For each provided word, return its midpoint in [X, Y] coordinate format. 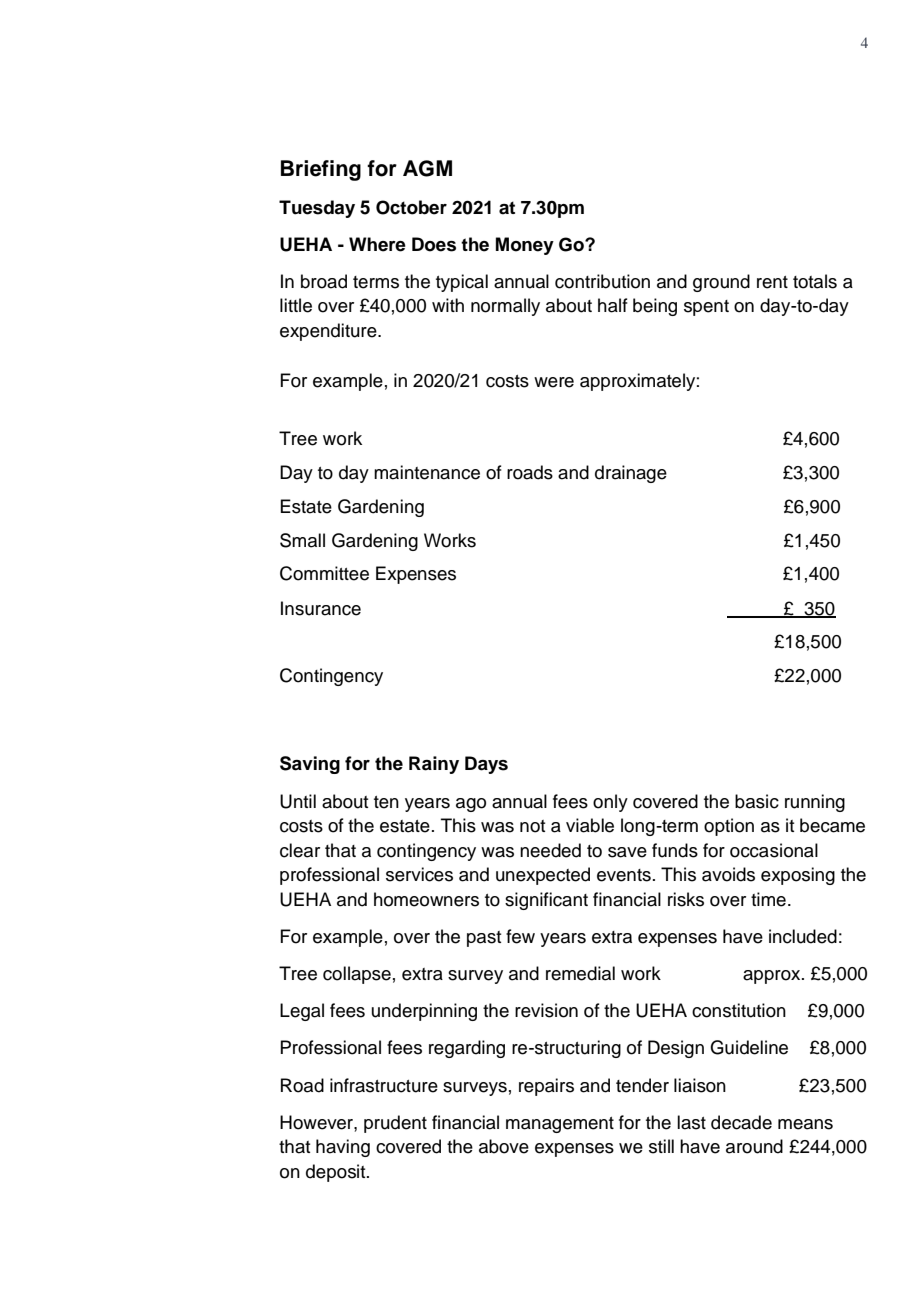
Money [525, 246]
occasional [774, 850]
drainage [631, 474]
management [560, 1125]
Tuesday [317, 209]
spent [706, 308]
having [343, 1148]
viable [590, 825]
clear [300, 850]
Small [302, 540]
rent [772, 282]
